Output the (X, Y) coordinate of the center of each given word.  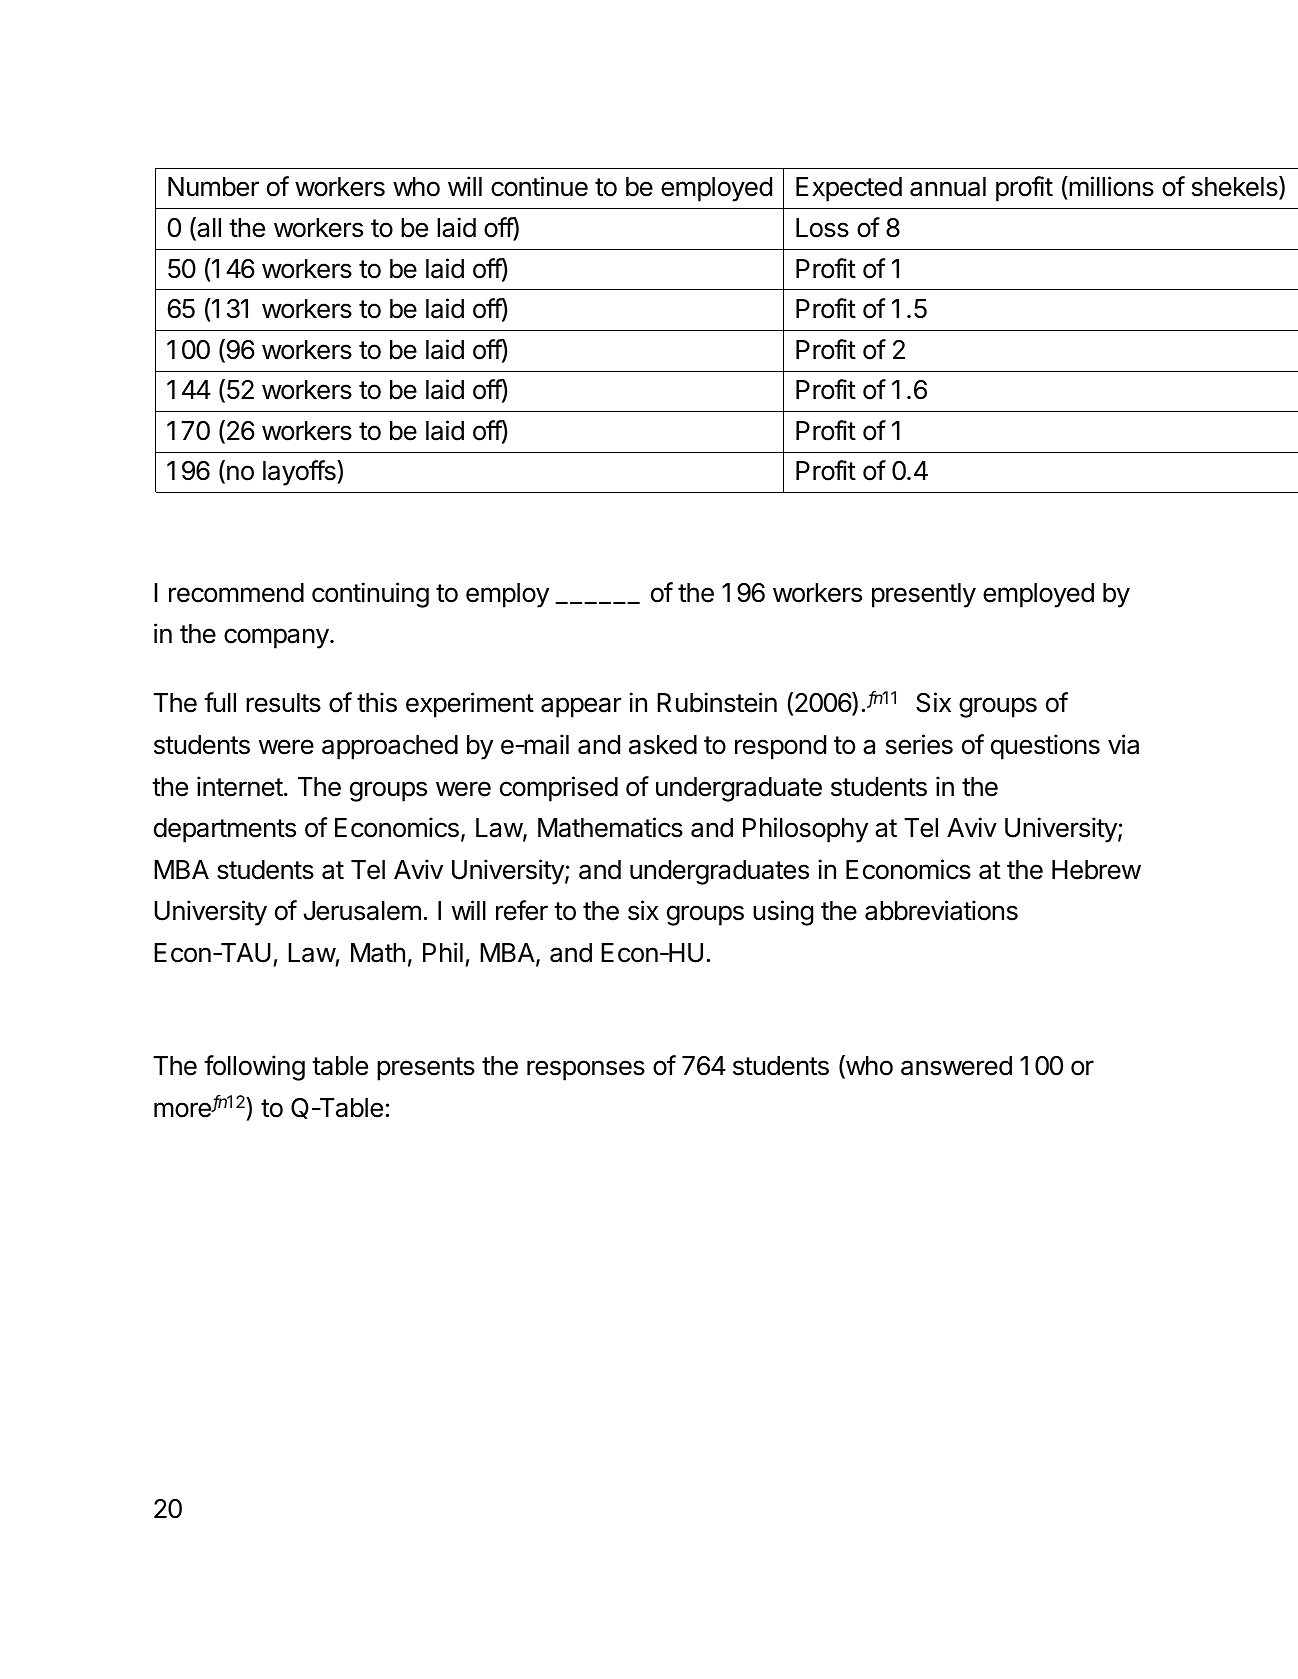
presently (924, 595)
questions (1045, 747)
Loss (822, 228)
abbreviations (941, 910)
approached (390, 747)
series (919, 744)
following (254, 1068)
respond (780, 747)
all (208, 228)
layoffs (300, 473)
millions (1110, 188)
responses (586, 1070)
